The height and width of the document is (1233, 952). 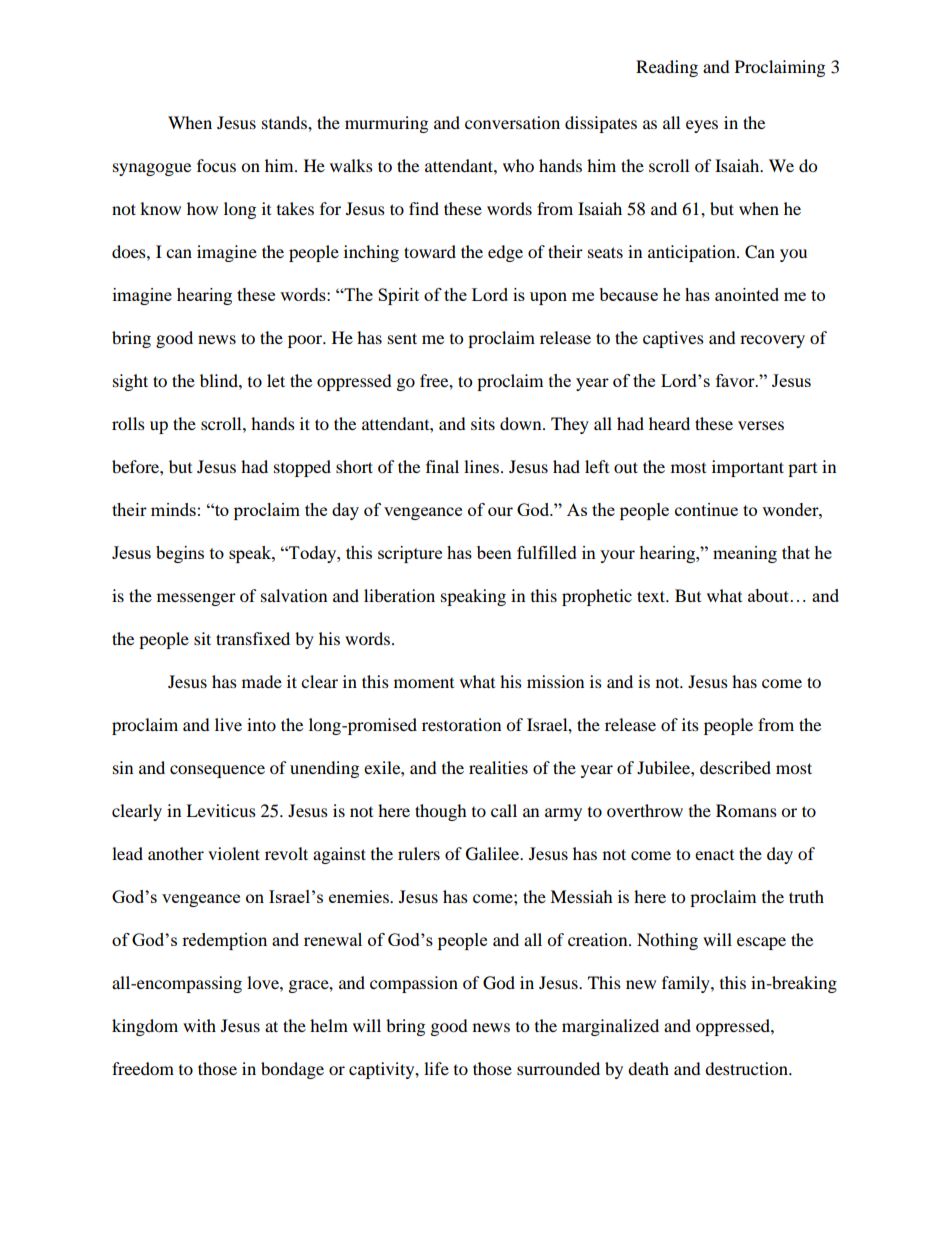 I want to click on violent, so click(x=234, y=853).
